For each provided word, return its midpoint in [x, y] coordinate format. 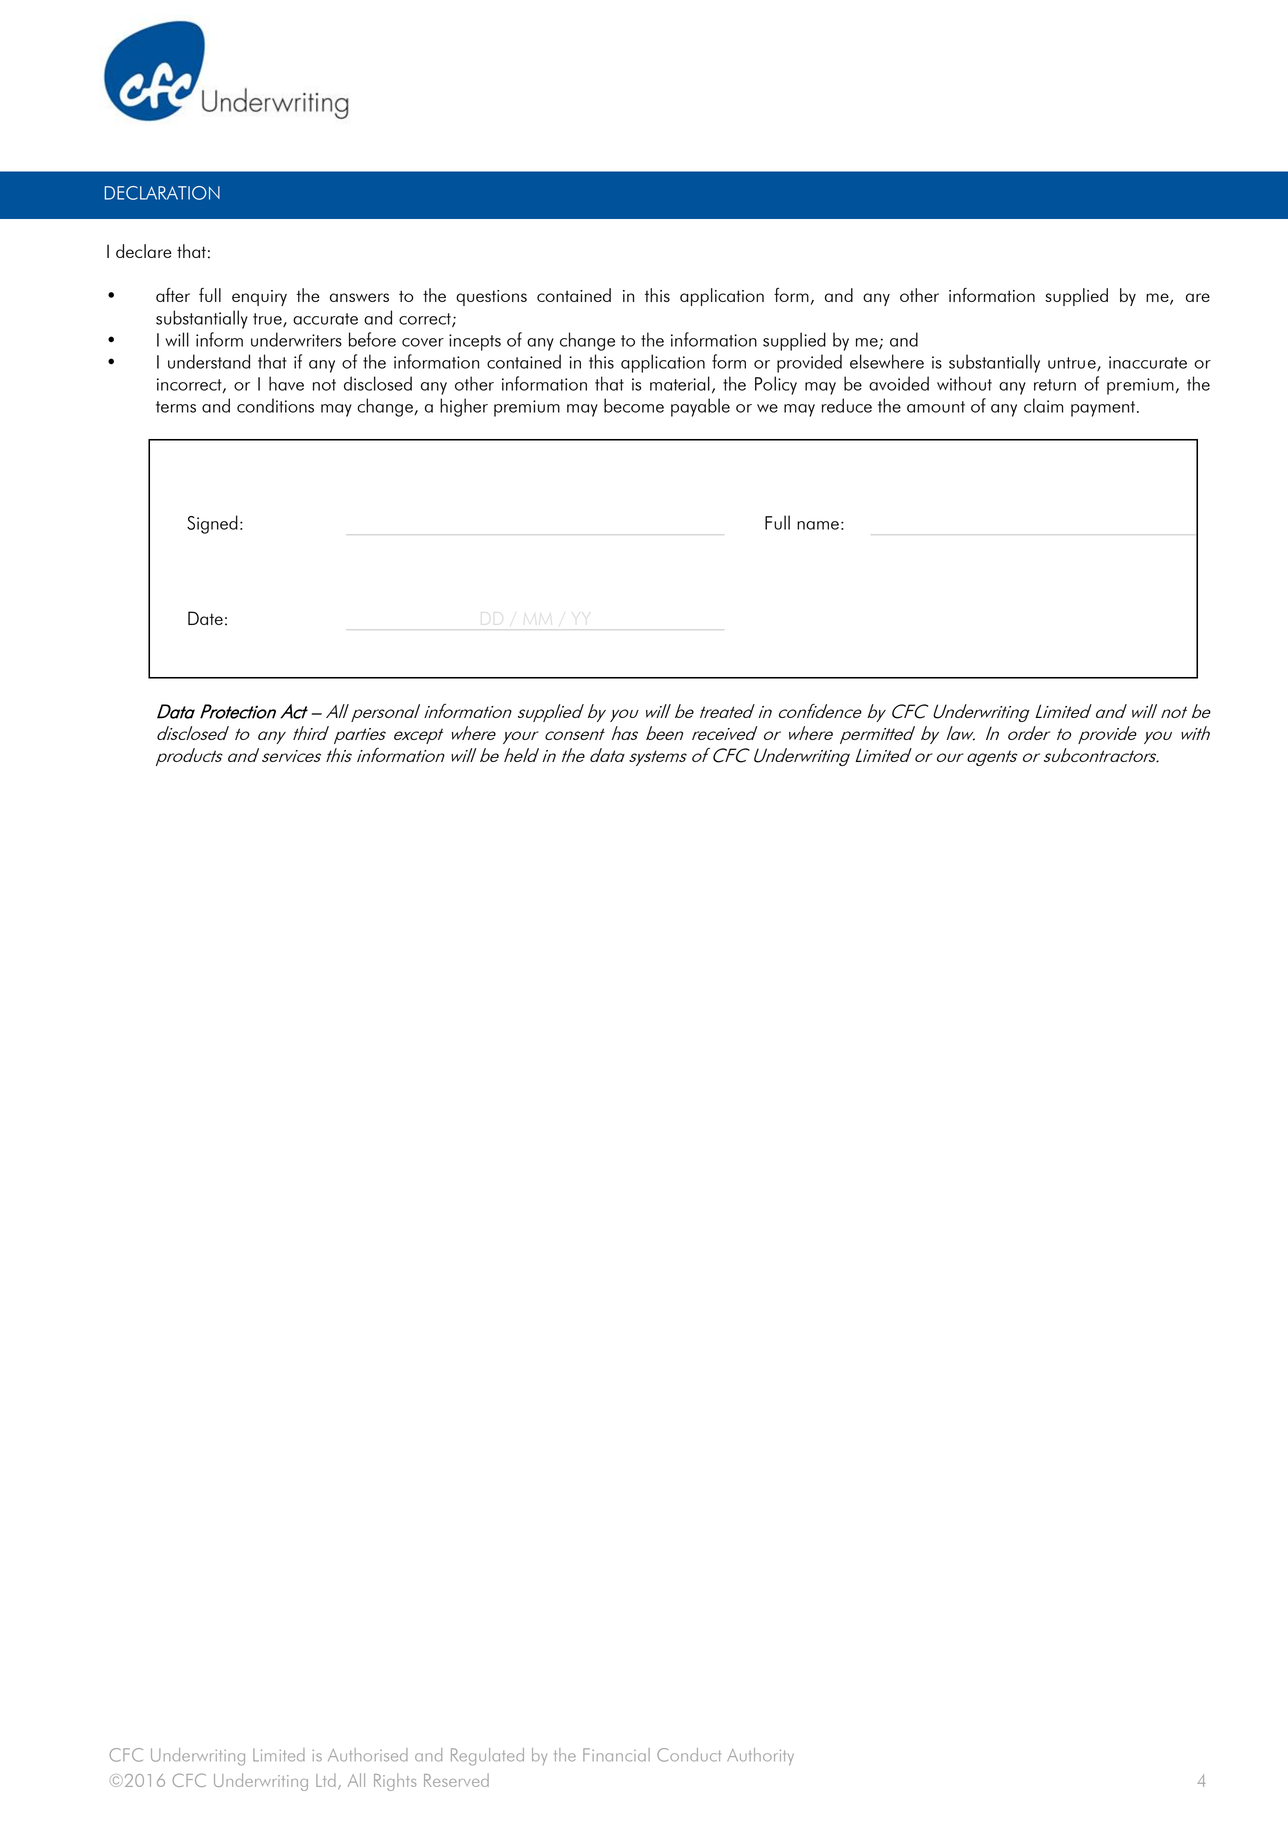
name [818, 525]
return [1055, 385]
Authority [760, 1756]
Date [205, 618]
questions [491, 298]
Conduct [689, 1755]
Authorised [368, 1755]
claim [1043, 405]
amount [936, 407]
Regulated [487, 1757]
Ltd [326, 1780]
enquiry [259, 298]
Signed [212, 524]
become [634, 405]
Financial [616, 1755]
